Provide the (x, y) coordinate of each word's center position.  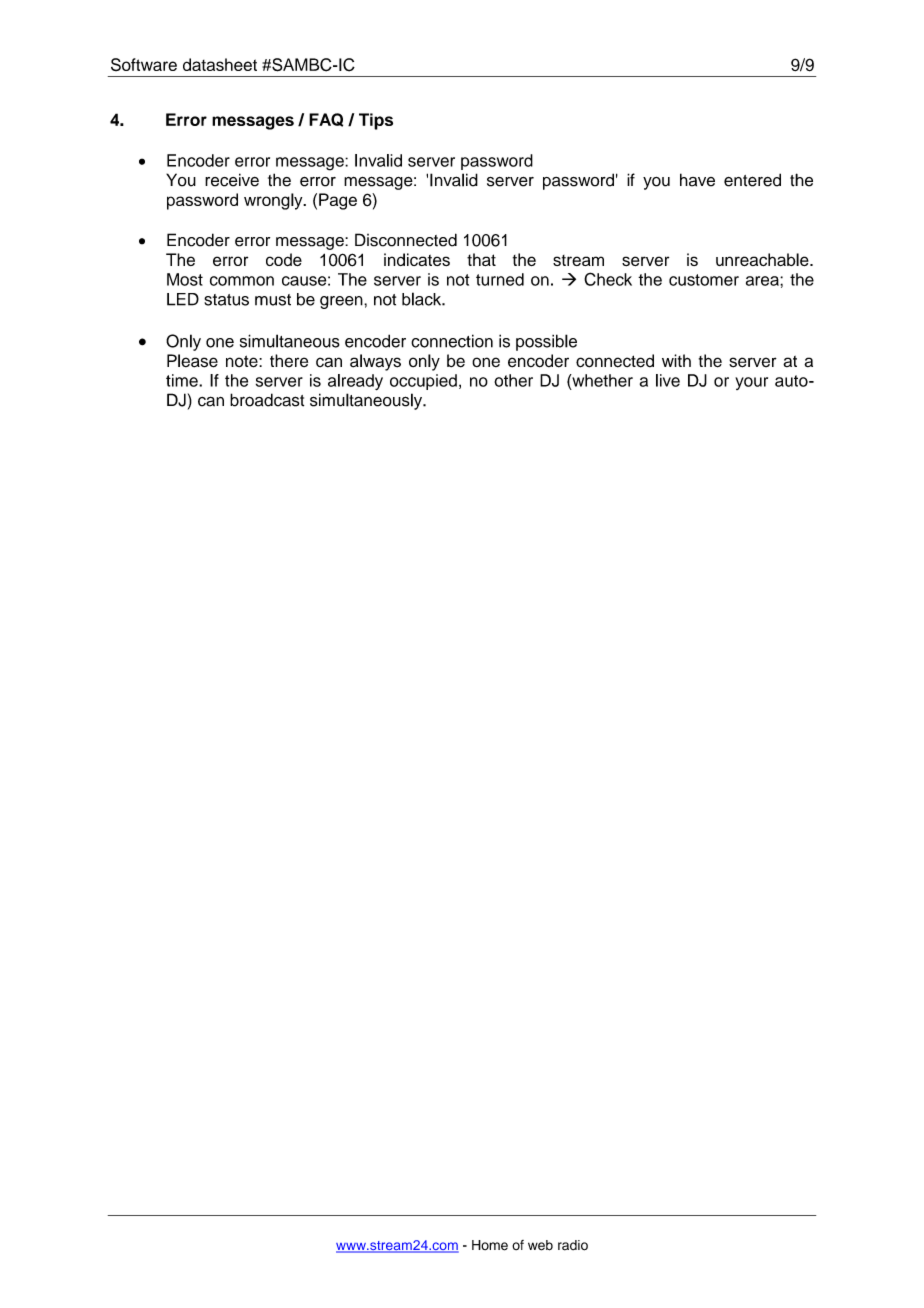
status (226, 300)
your (751, 383)
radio (573, 1245)
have (697, 180)
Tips (376, 121)
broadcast (267, 400)
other (513, 380)
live (668, 380)
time (183, 380)
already (355, 382)
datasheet (220, 64)
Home (490, 1245)
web (540, 1245)
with (676, 360)
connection (452, 341)
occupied (423, 382)
